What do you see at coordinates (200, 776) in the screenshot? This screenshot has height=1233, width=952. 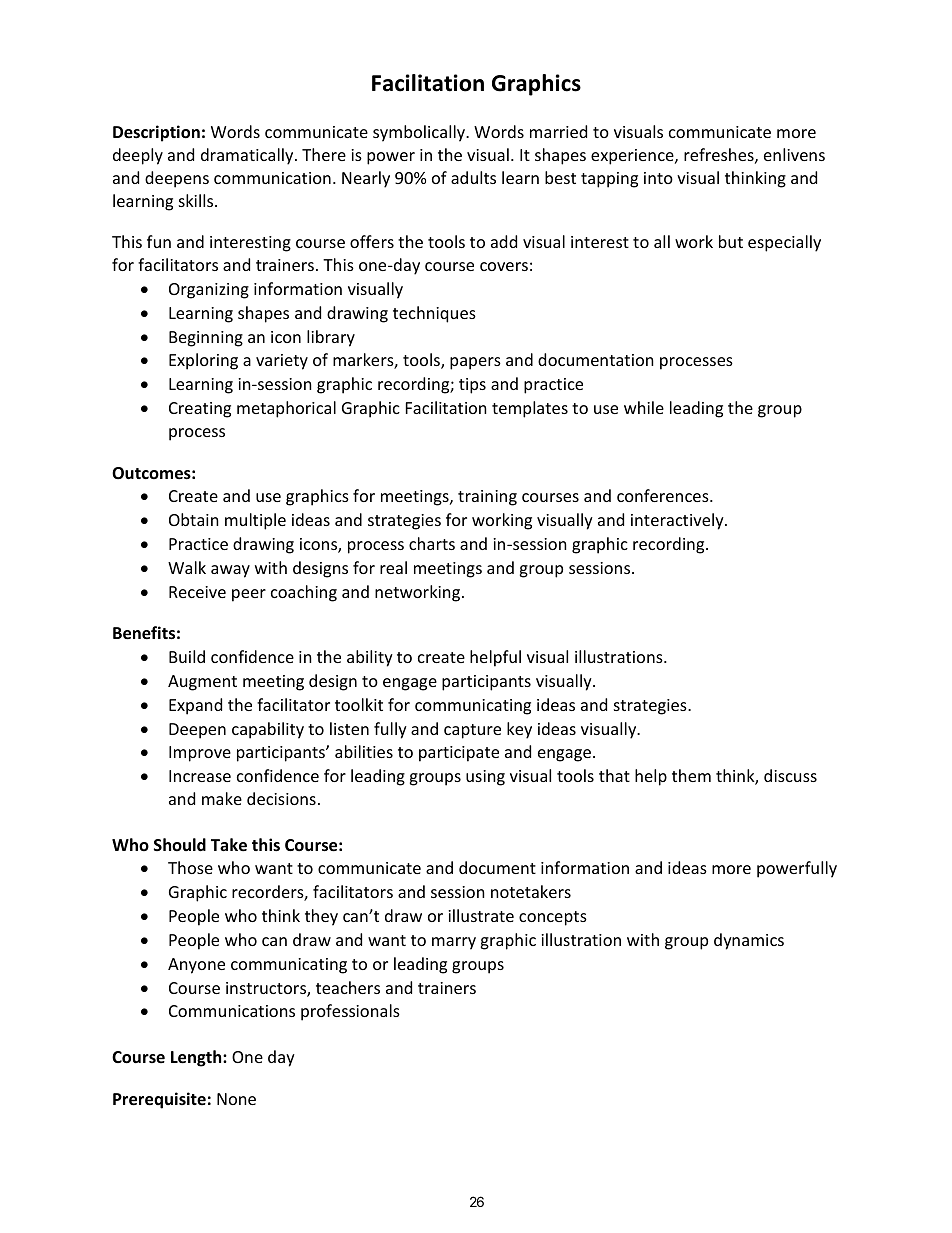 I see `Increase` at bounding box center [200, 776].
